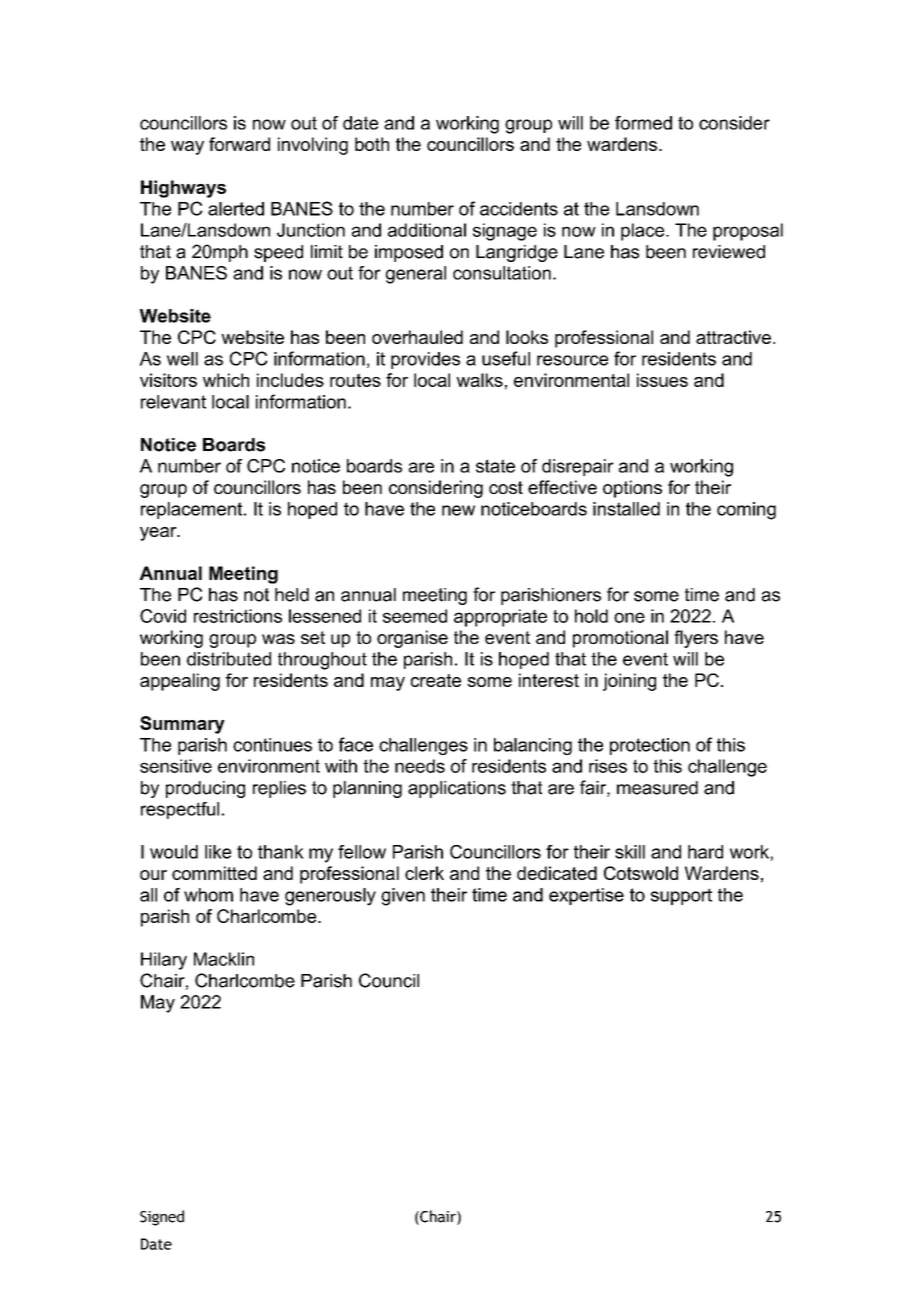  I want to click on formed, so click(643, 123).
